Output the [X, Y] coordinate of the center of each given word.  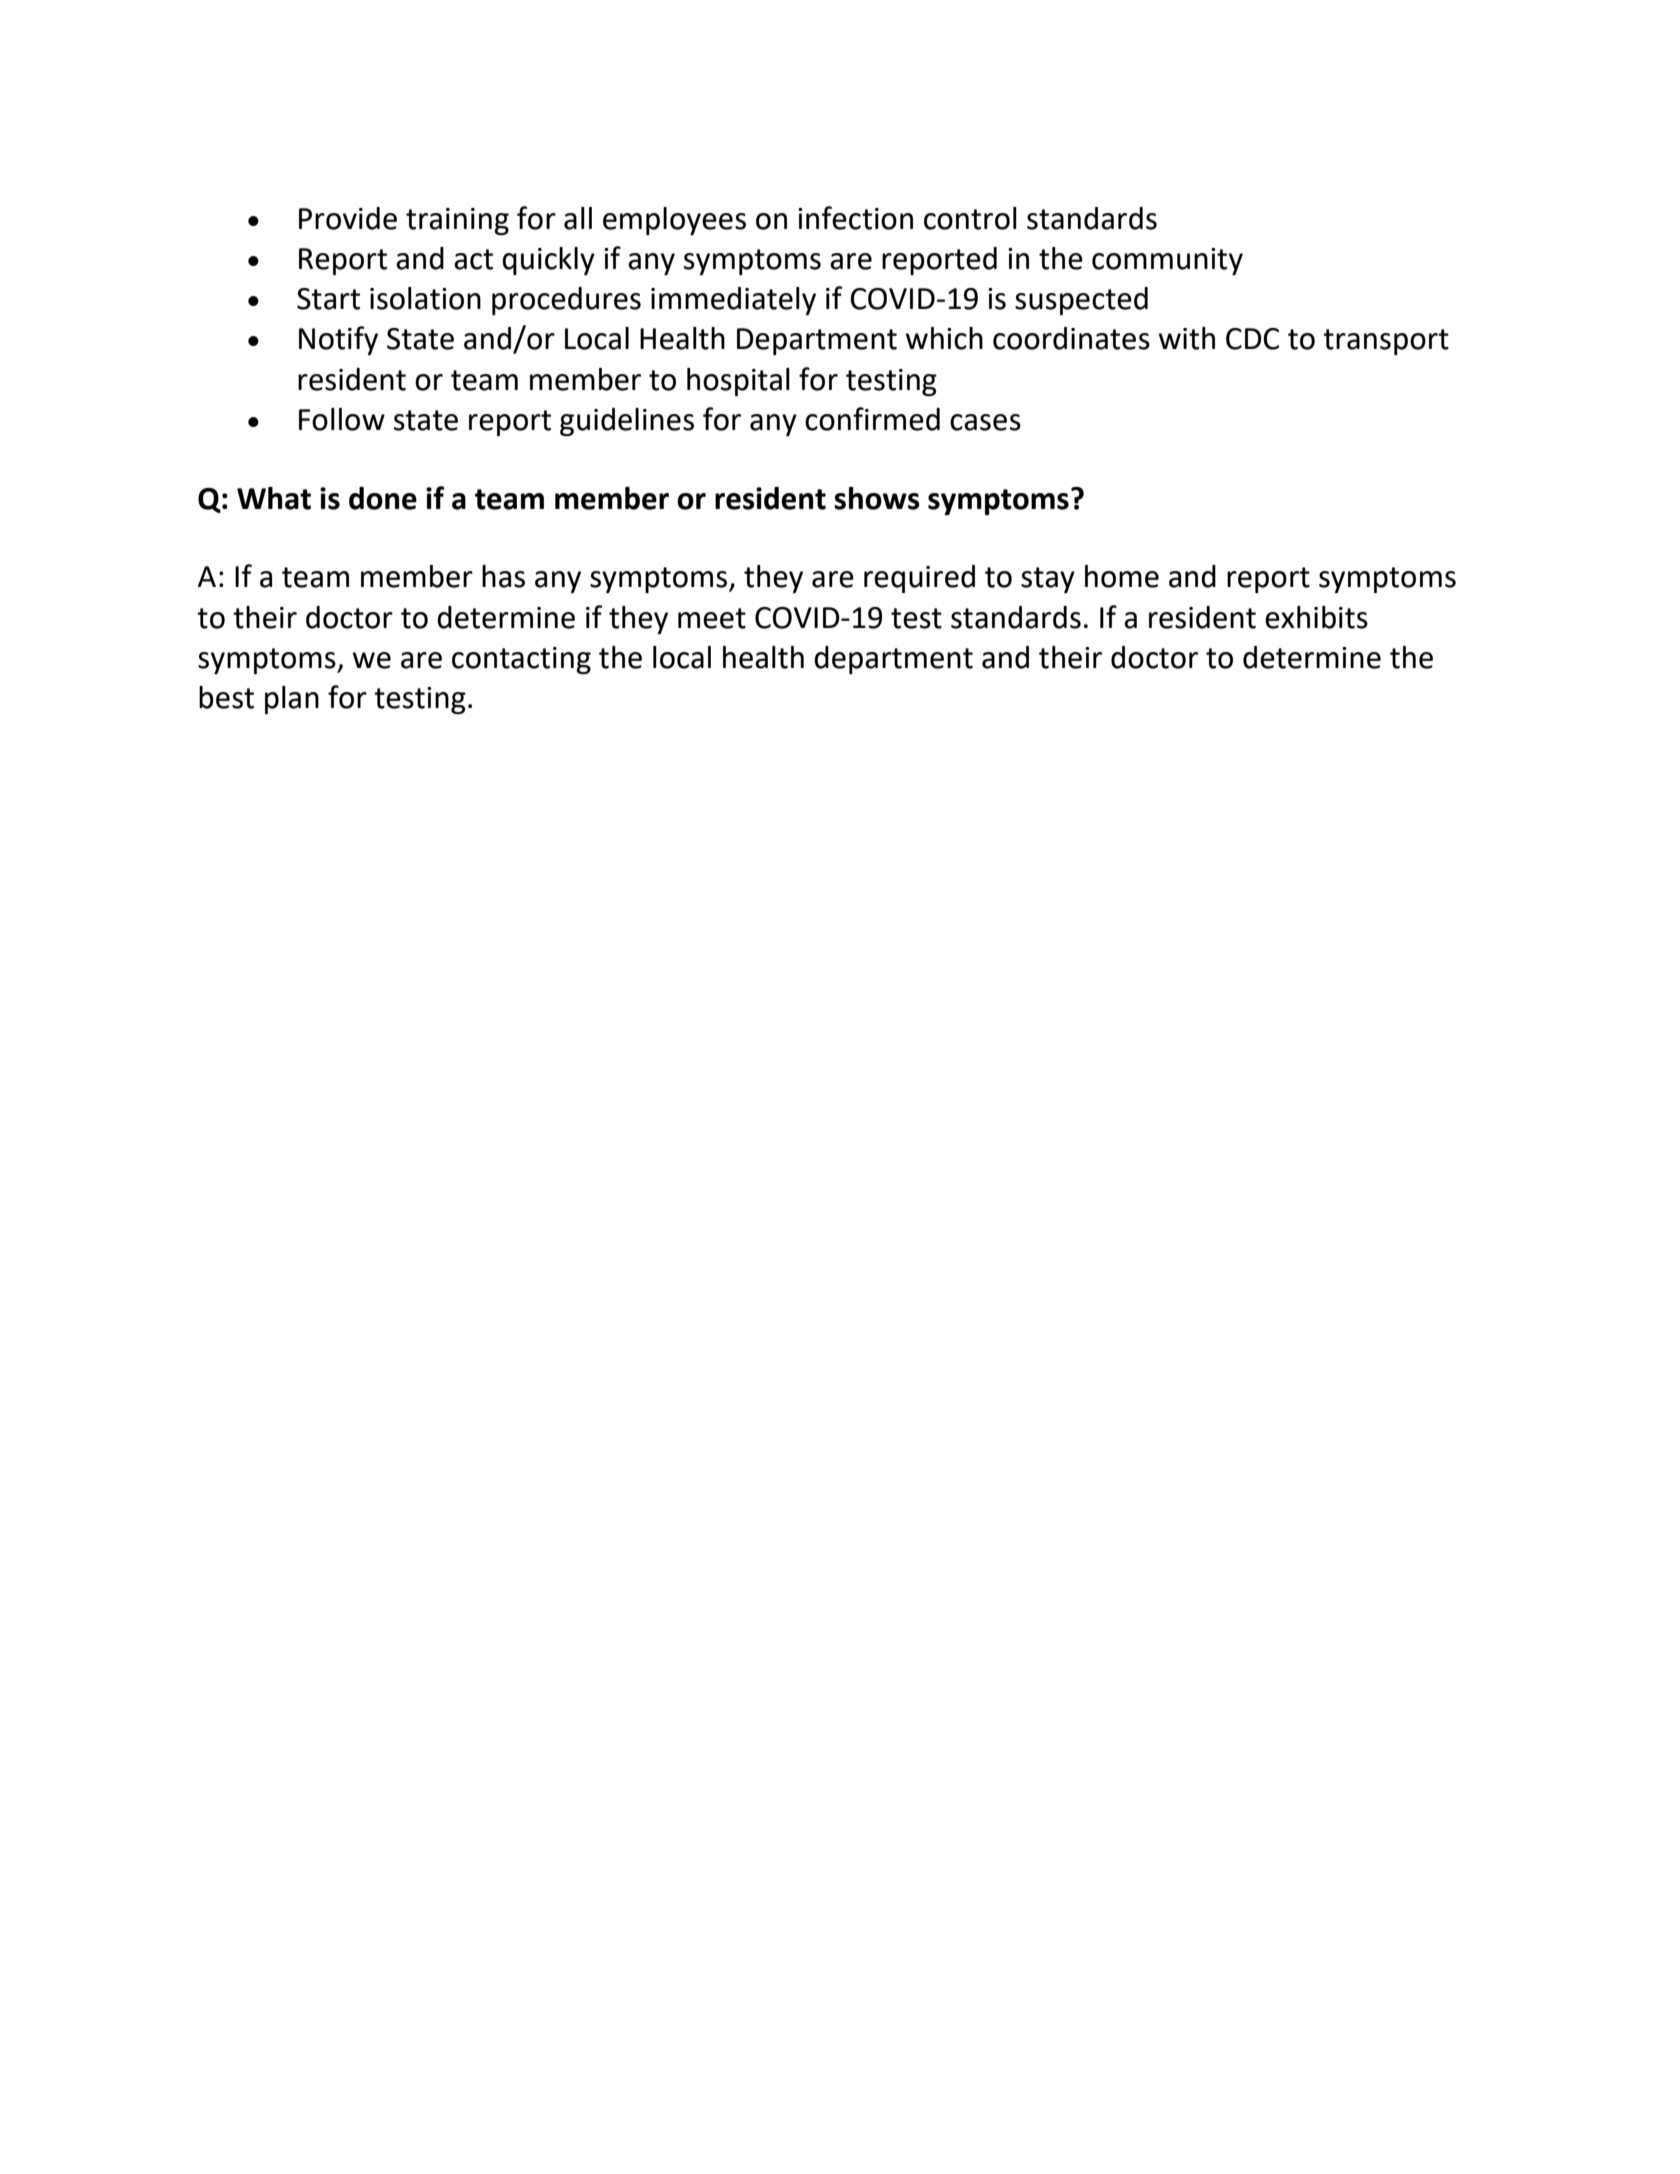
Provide [348, 218]
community [1167, 261]
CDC [1252, 339]
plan [292, 700]
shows [877, 498]
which [944, 338]
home [1122, 576]
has [503, 576]
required [919, 579]
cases [985, 422]
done [383, 498]
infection [855, 218]
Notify [338, 340]
